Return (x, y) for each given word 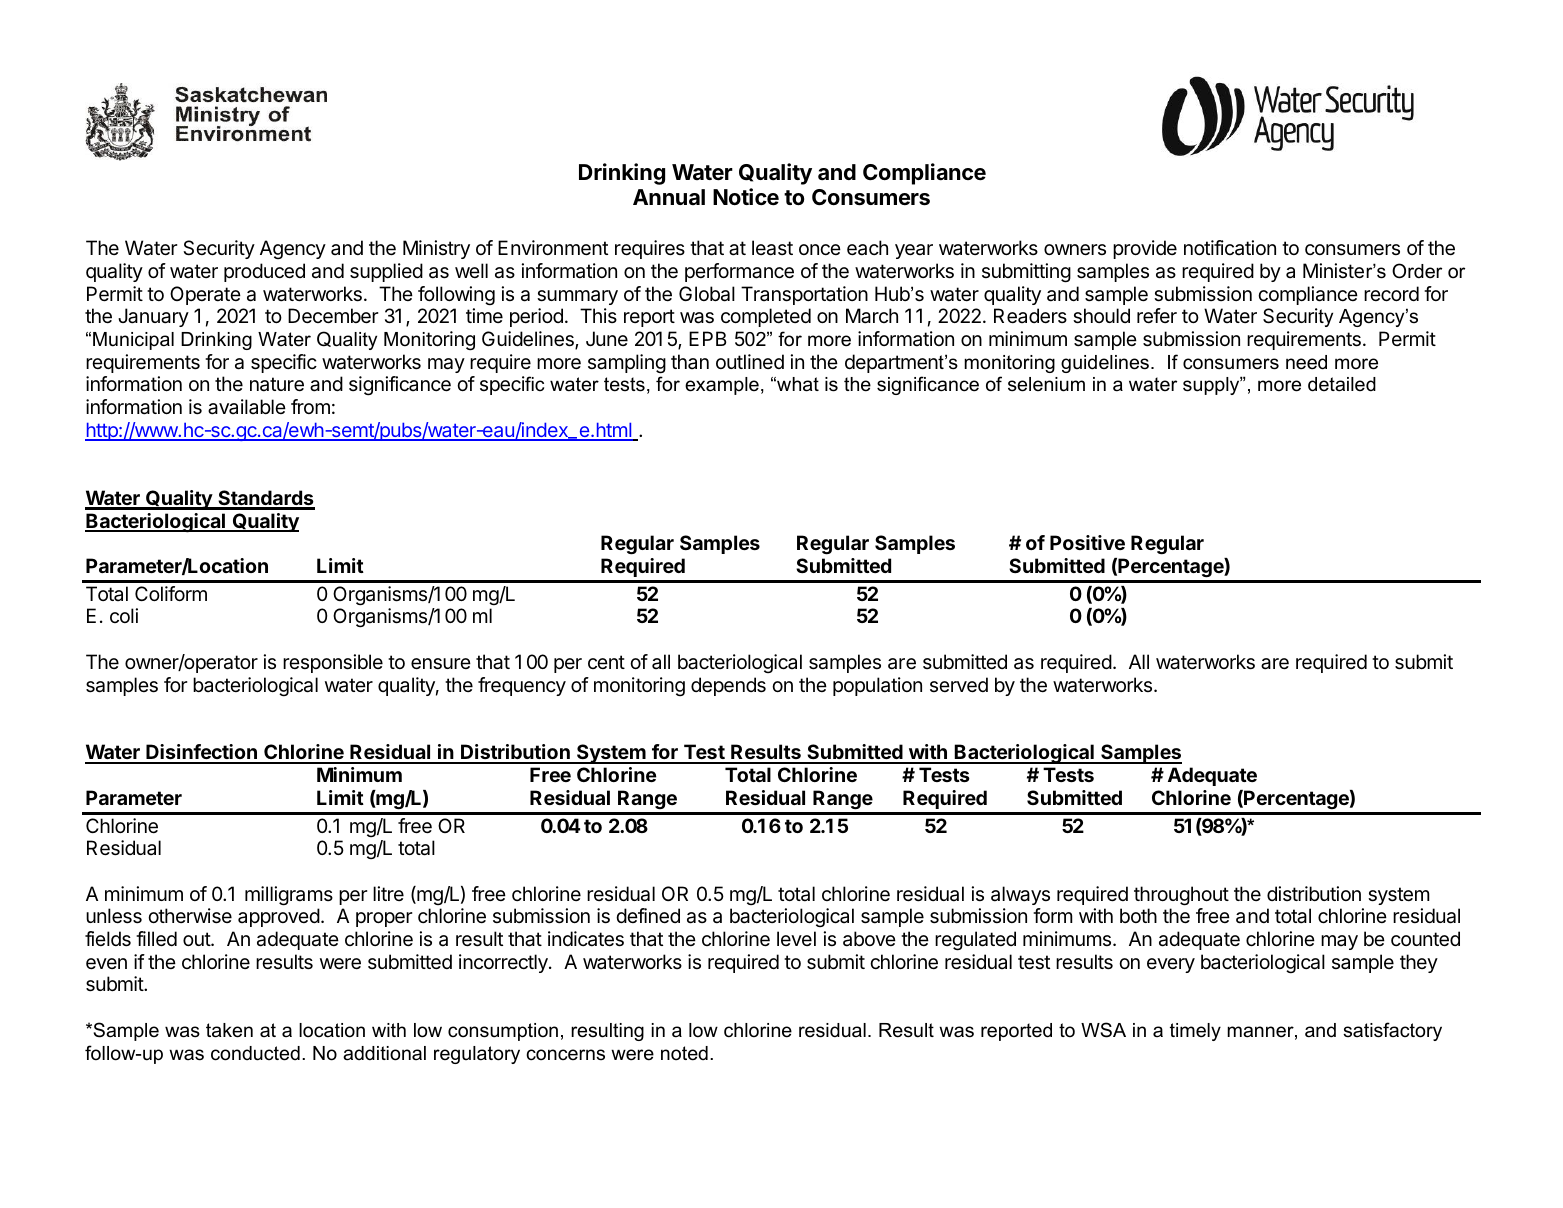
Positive (1087, 542)
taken (229, 1030)
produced (264, 272)
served (959, 685)
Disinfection (201, 753)
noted (684, 1053)
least (772, 248)
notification (1230, 248)
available (247, 407)
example (722, 386)
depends (728, 686)
